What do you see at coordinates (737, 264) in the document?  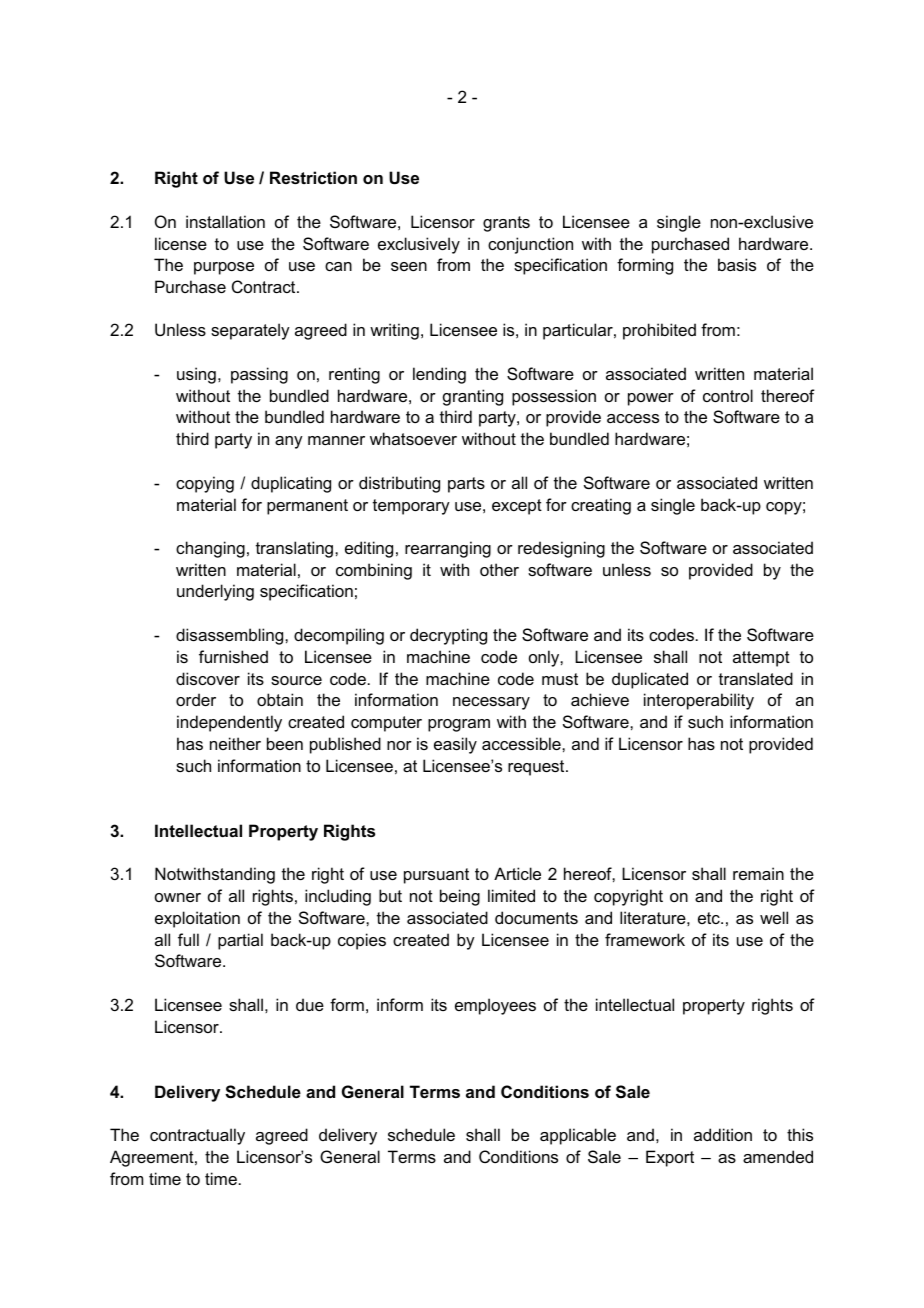 I see `basis` at bounding box center [737, 264].
